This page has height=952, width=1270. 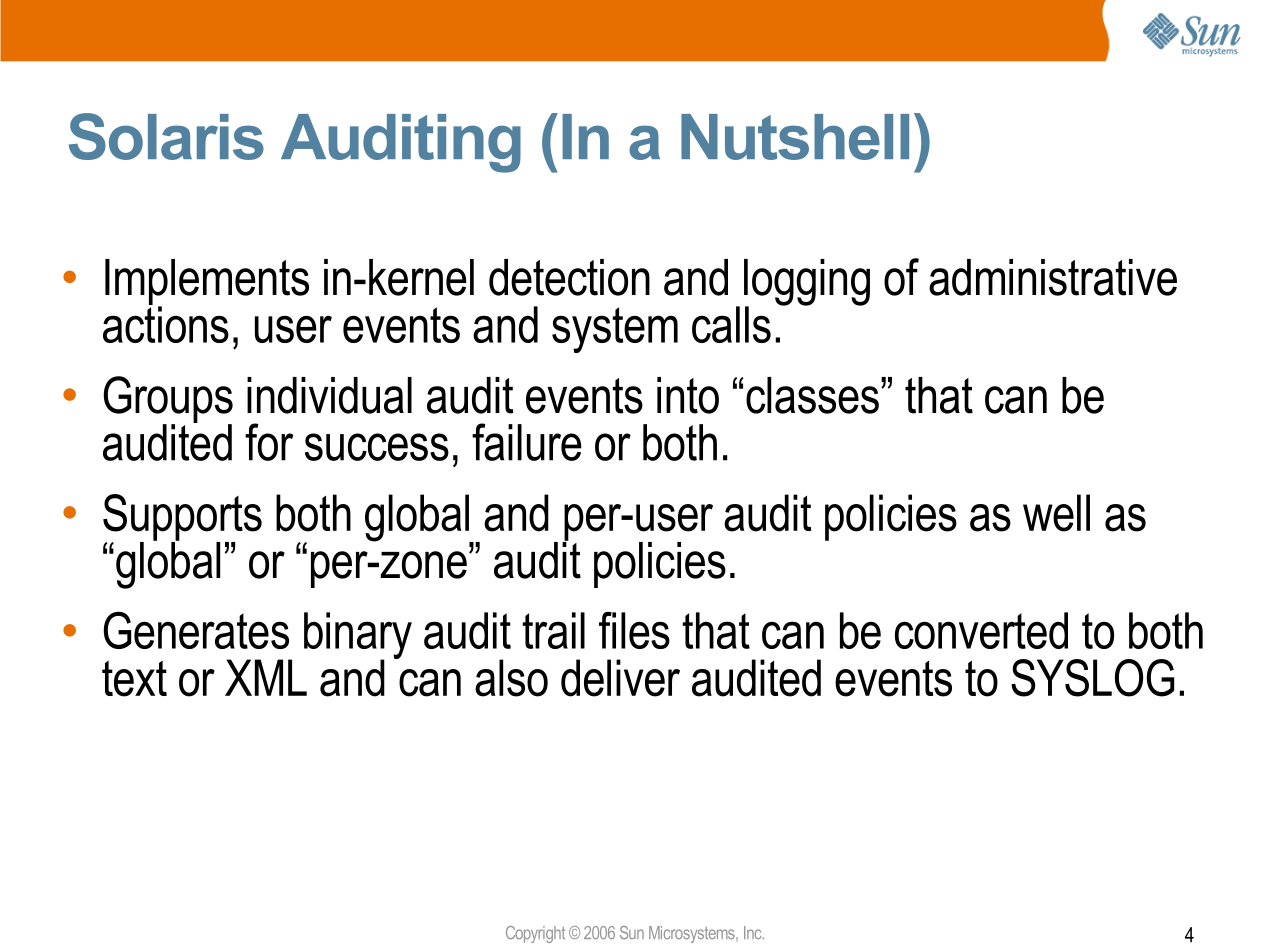 What do you see at coordinates (535, 934) in the page?
I see `Copyright` at bounding box center [535, 934].
